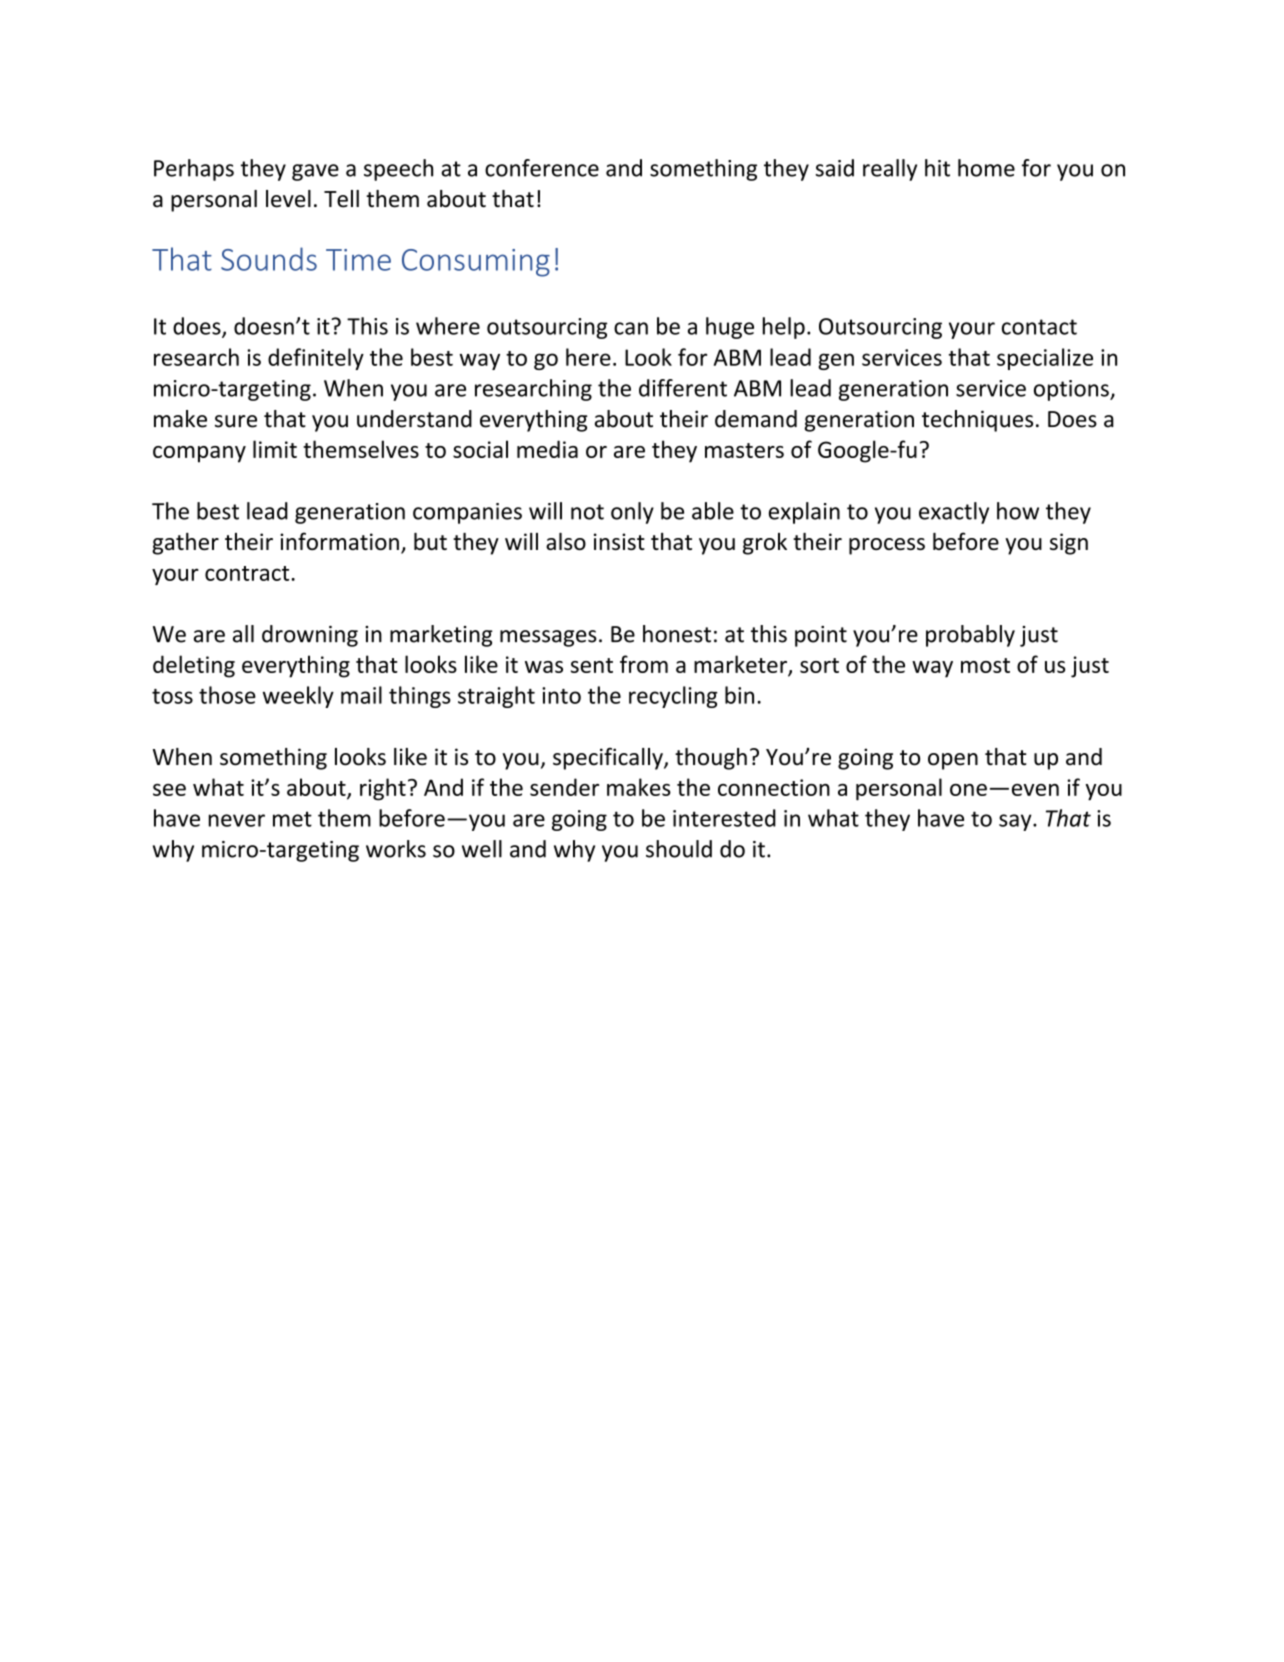  I want to click on home, so click(986, 168).
